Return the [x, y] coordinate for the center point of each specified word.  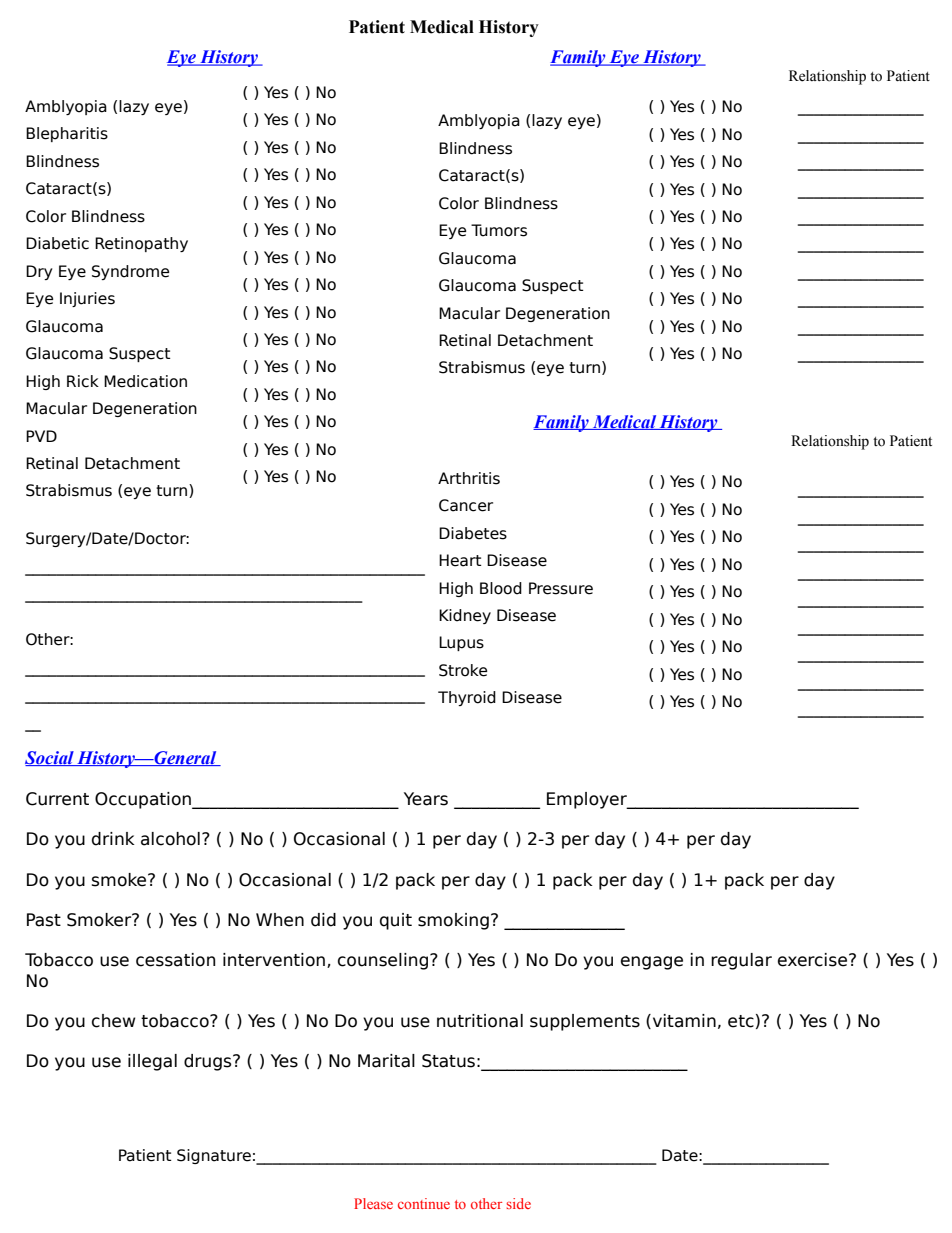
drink [113, 839]
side [518, 1203]
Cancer [466, 505]
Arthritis [469, 478]
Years [426, 799]
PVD [41, 436]
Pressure [561, 588]
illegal [152, 1062]
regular [741, 961]
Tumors [499, 230]
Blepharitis [67, 134]
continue [424, 1203]
